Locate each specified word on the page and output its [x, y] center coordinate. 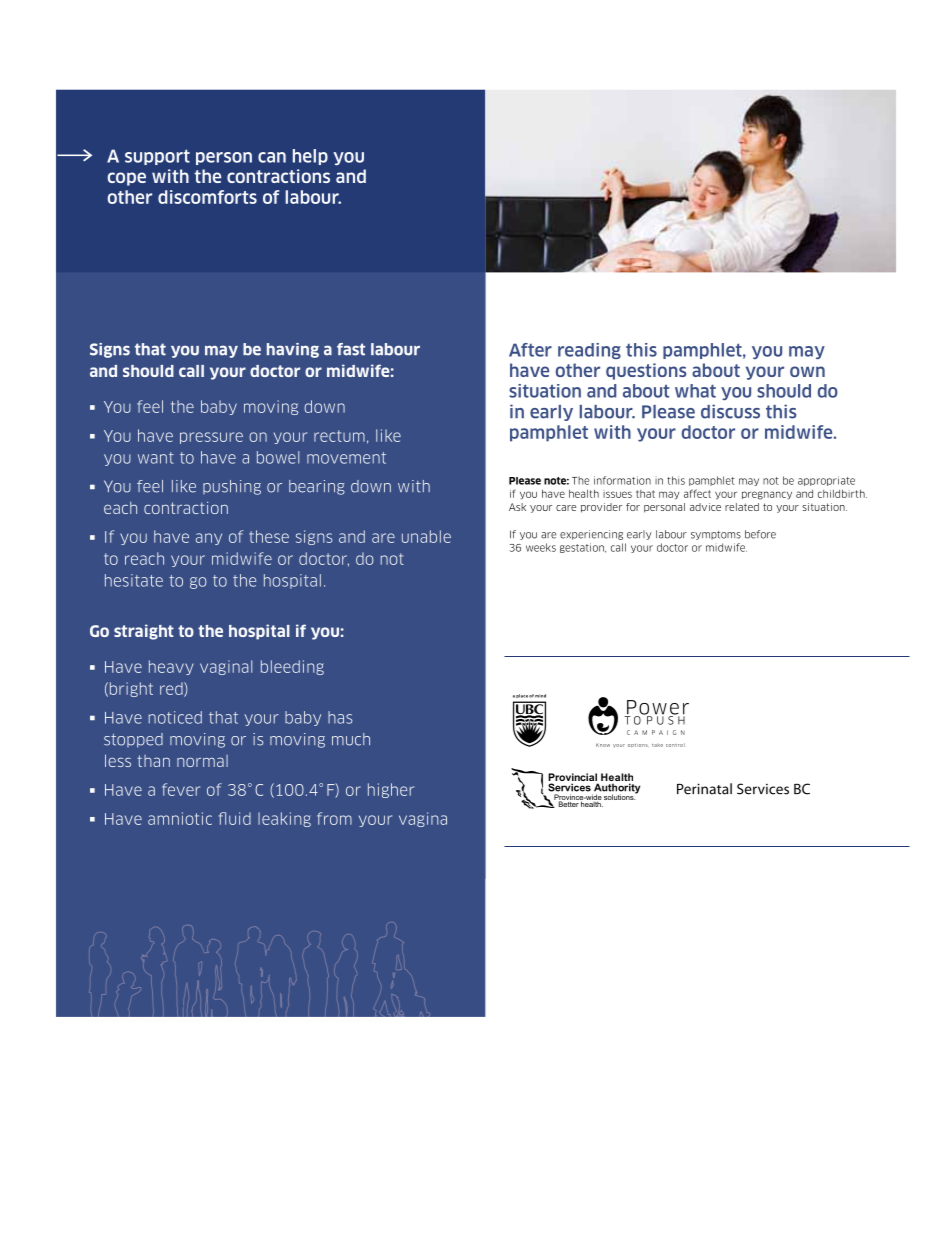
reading [589, 351]
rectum [339, 436]
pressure [211, 438]
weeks [541, 547]
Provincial [573, 778]
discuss [730, 411]
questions [646, 371]
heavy [171, 667]
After [530, 350]
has [340, 717]
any [209, 539]
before [760, 534]
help [310, 157]
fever [181, 789]
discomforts [207, 197]
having [293, 350]
